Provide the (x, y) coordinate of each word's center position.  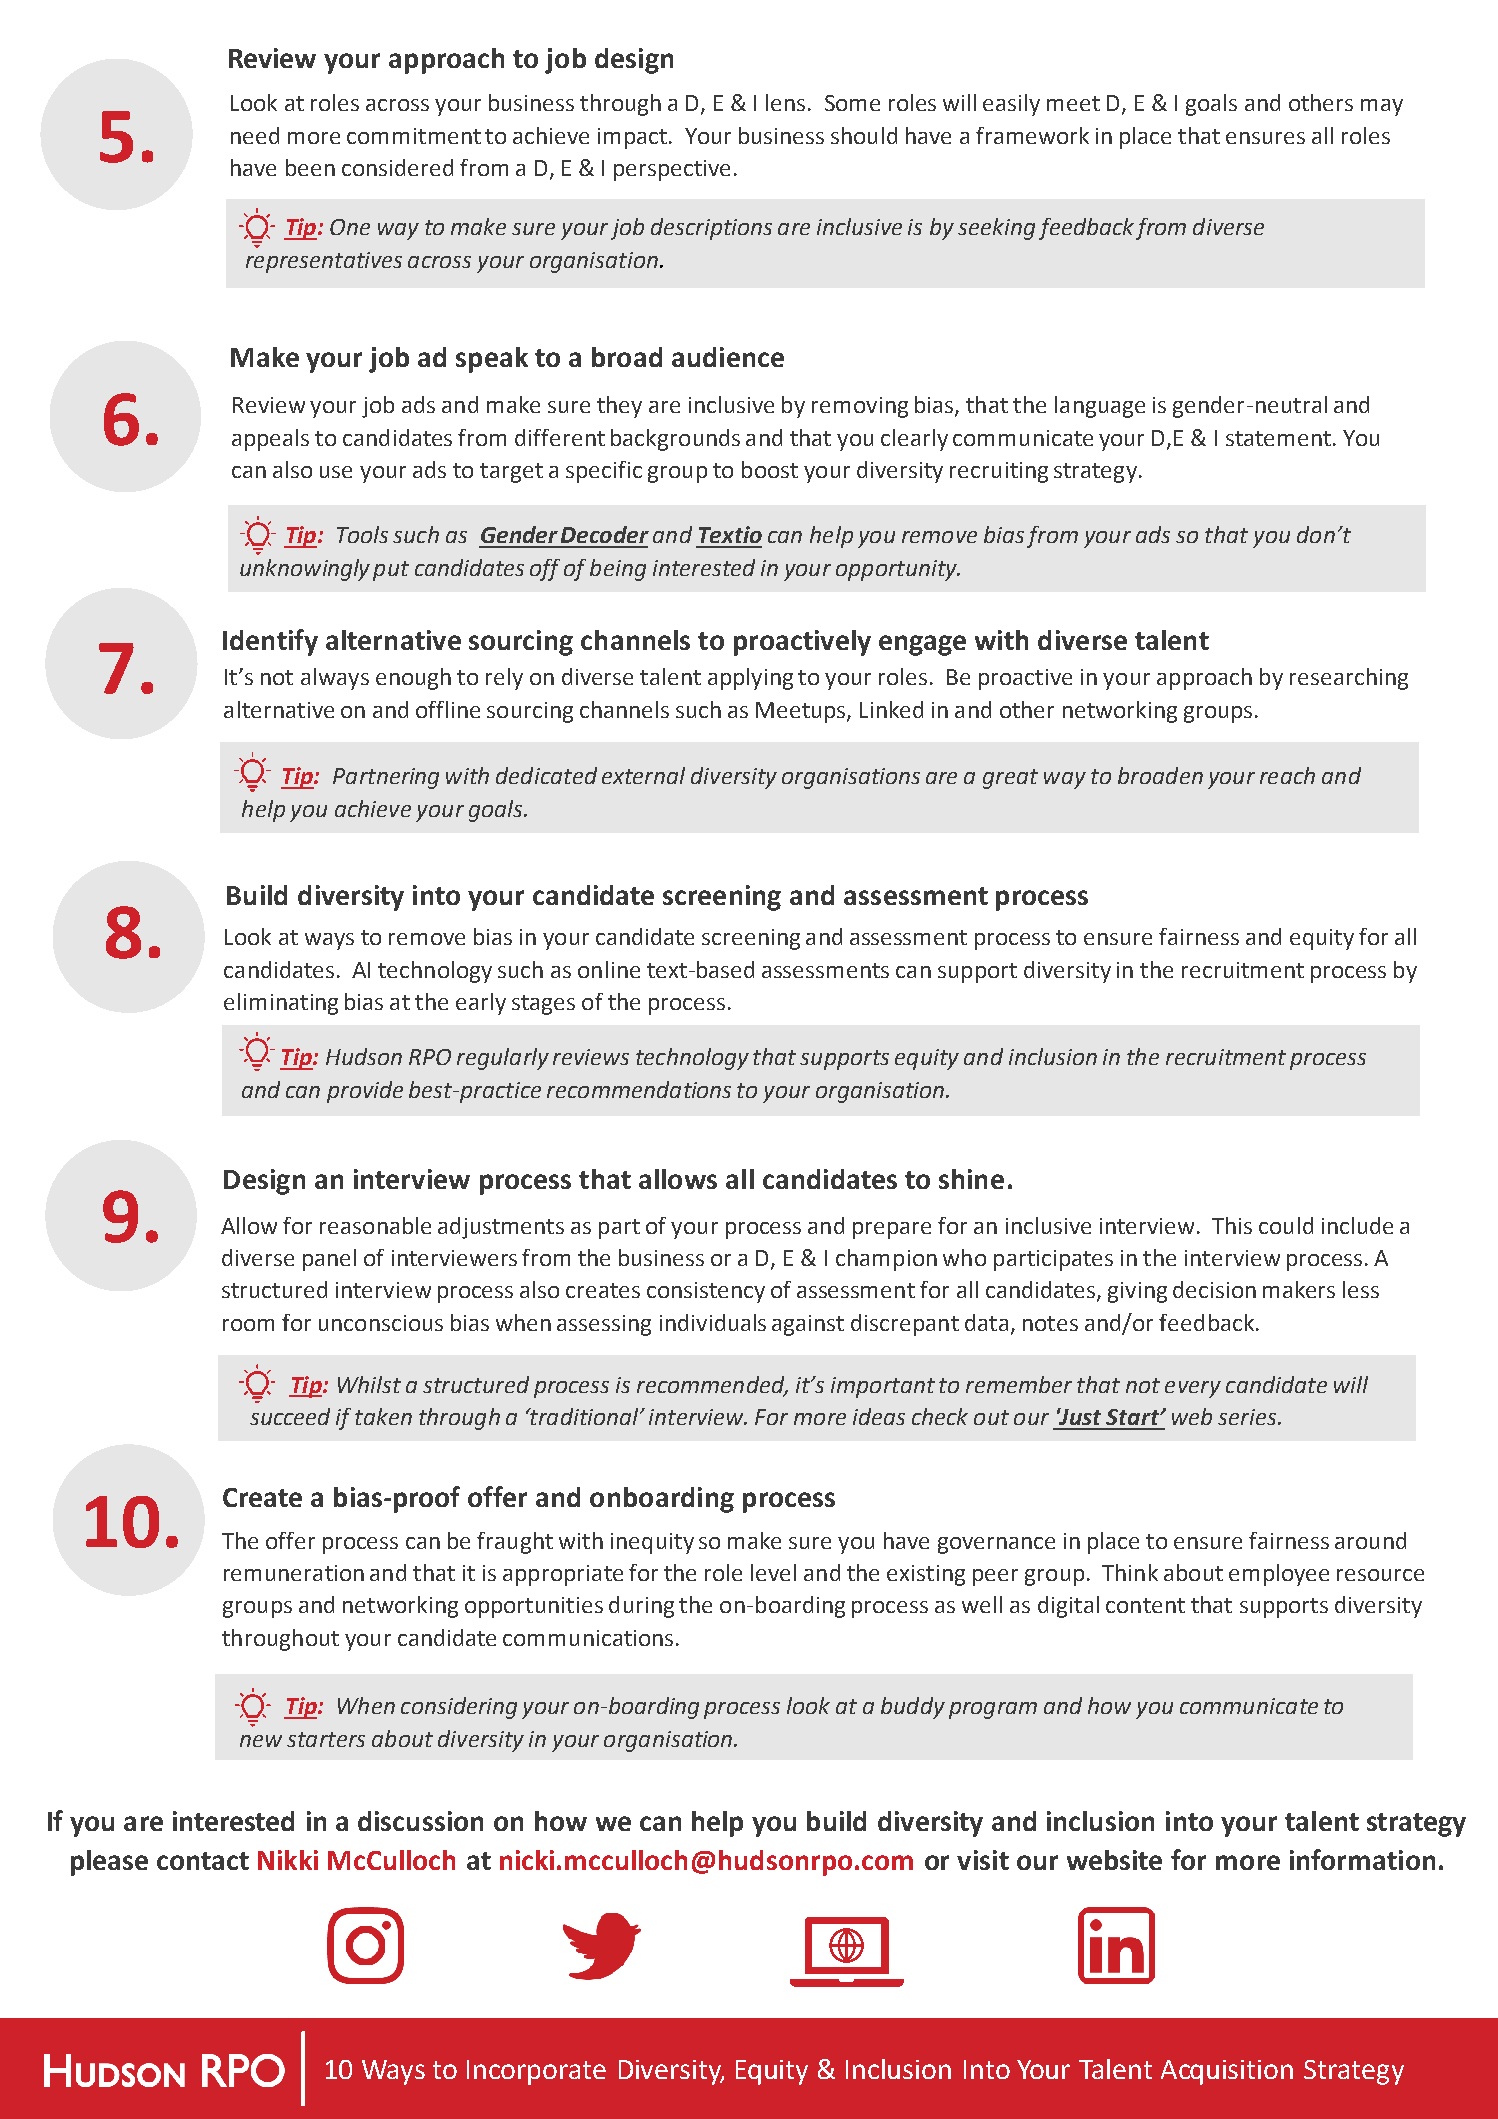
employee (1279, 1575)
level (773, 1572)
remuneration (294, 1573)
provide (365, 1092)
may (1382, 107)
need (255, 135)
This (1232, 1225)
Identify (270, 642)
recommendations (639, 1089)
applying (750, 679)
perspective (672, 170)
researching (1349, 679)
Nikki (288, 1860)
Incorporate (536, 2072)
